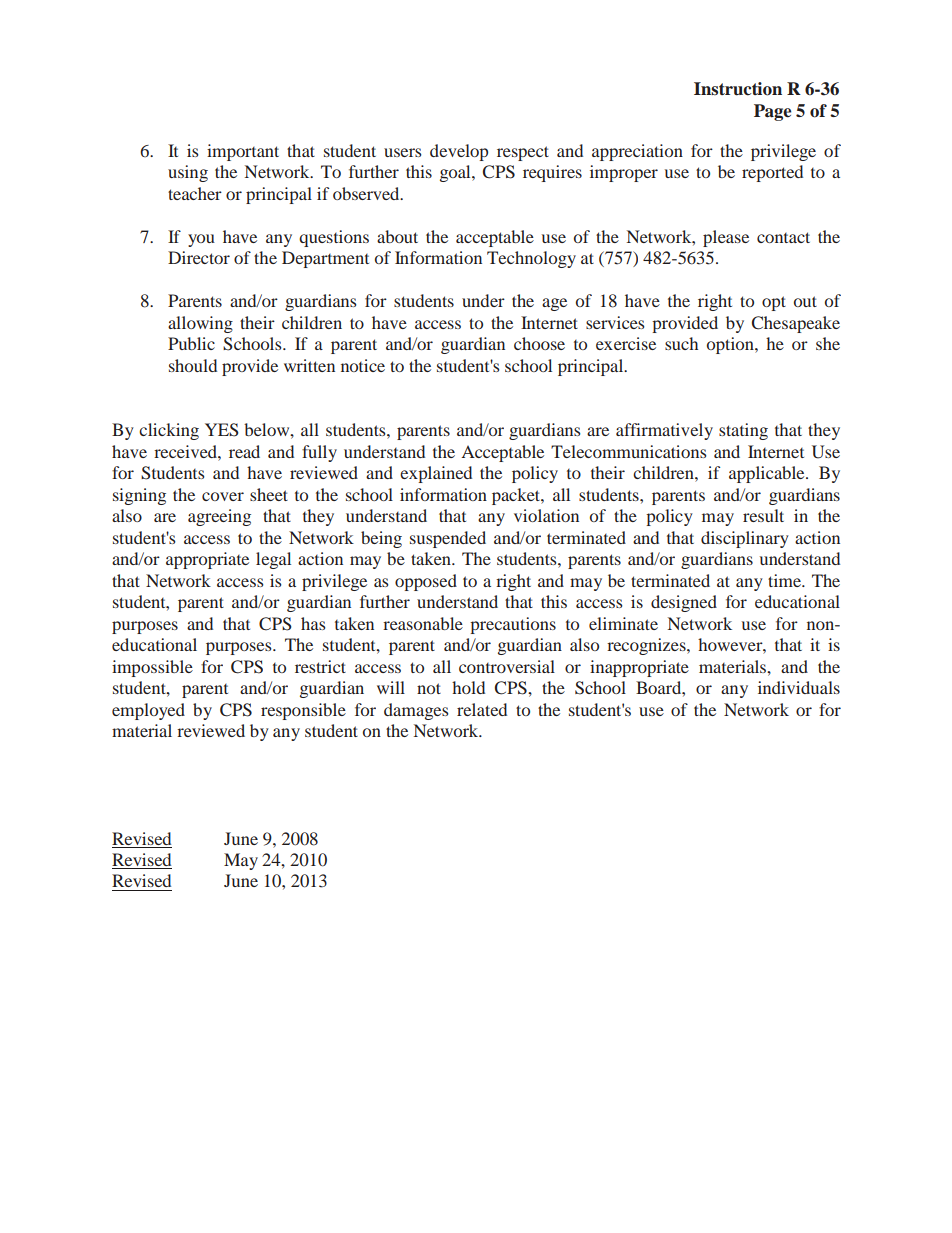 This page has width=952, height=1233. I want to click on Instruction, so click(738, 89).
